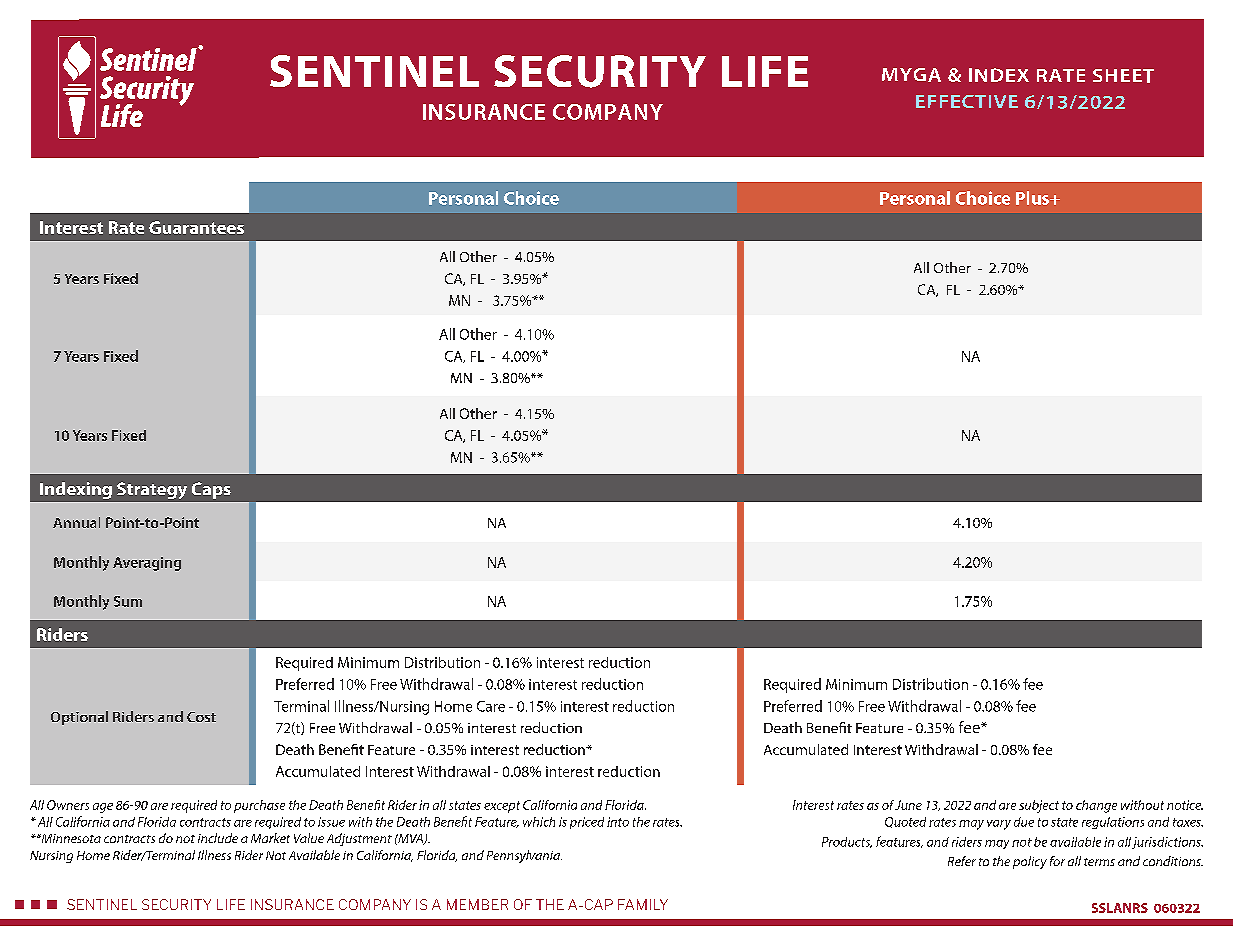 This page has width=1233, height=952. Describe the element at coordinates (211, 490) in the page. I see `Caps` at that location.
